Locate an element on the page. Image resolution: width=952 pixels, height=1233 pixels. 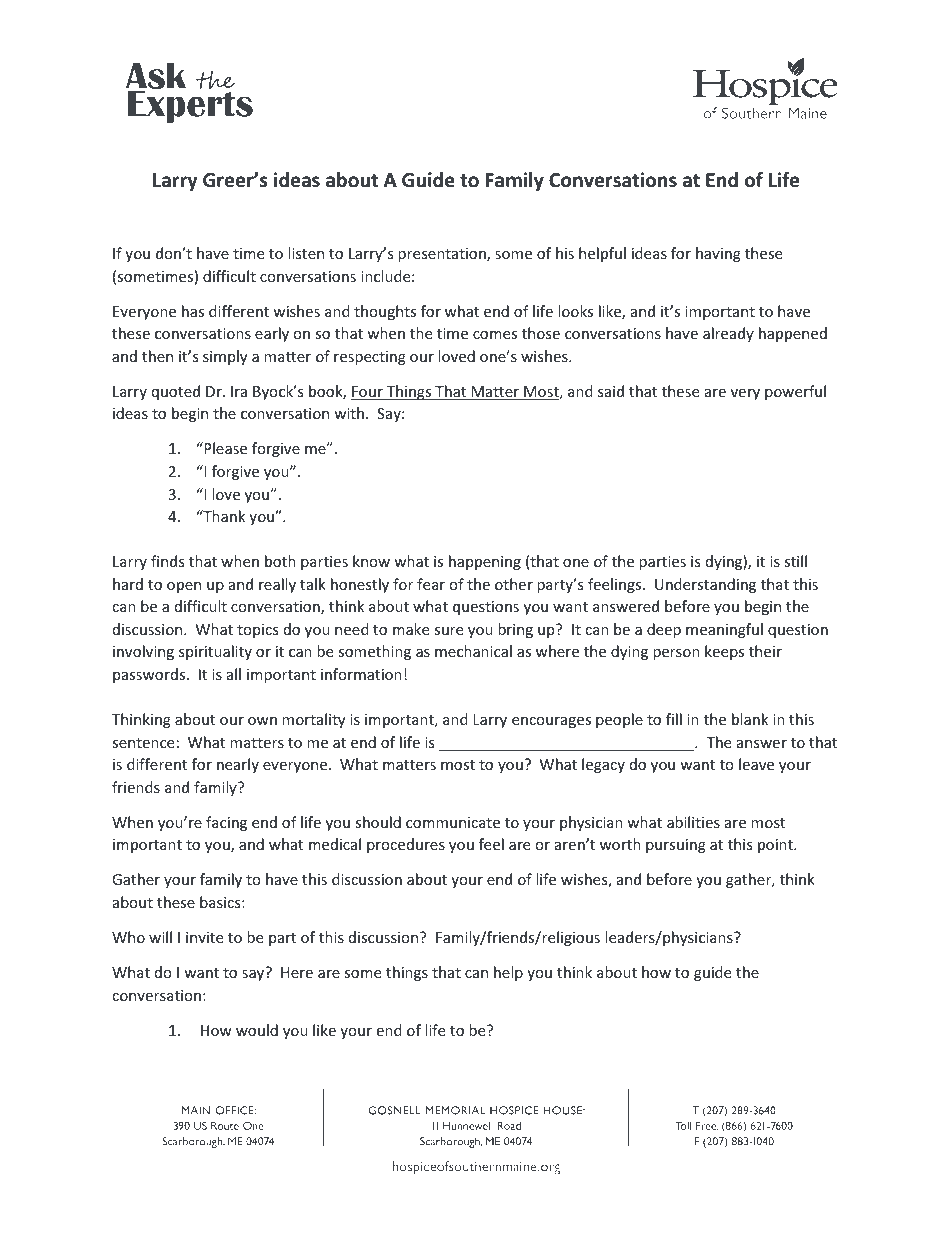
mechanical is located at coordinates (473, 651).
